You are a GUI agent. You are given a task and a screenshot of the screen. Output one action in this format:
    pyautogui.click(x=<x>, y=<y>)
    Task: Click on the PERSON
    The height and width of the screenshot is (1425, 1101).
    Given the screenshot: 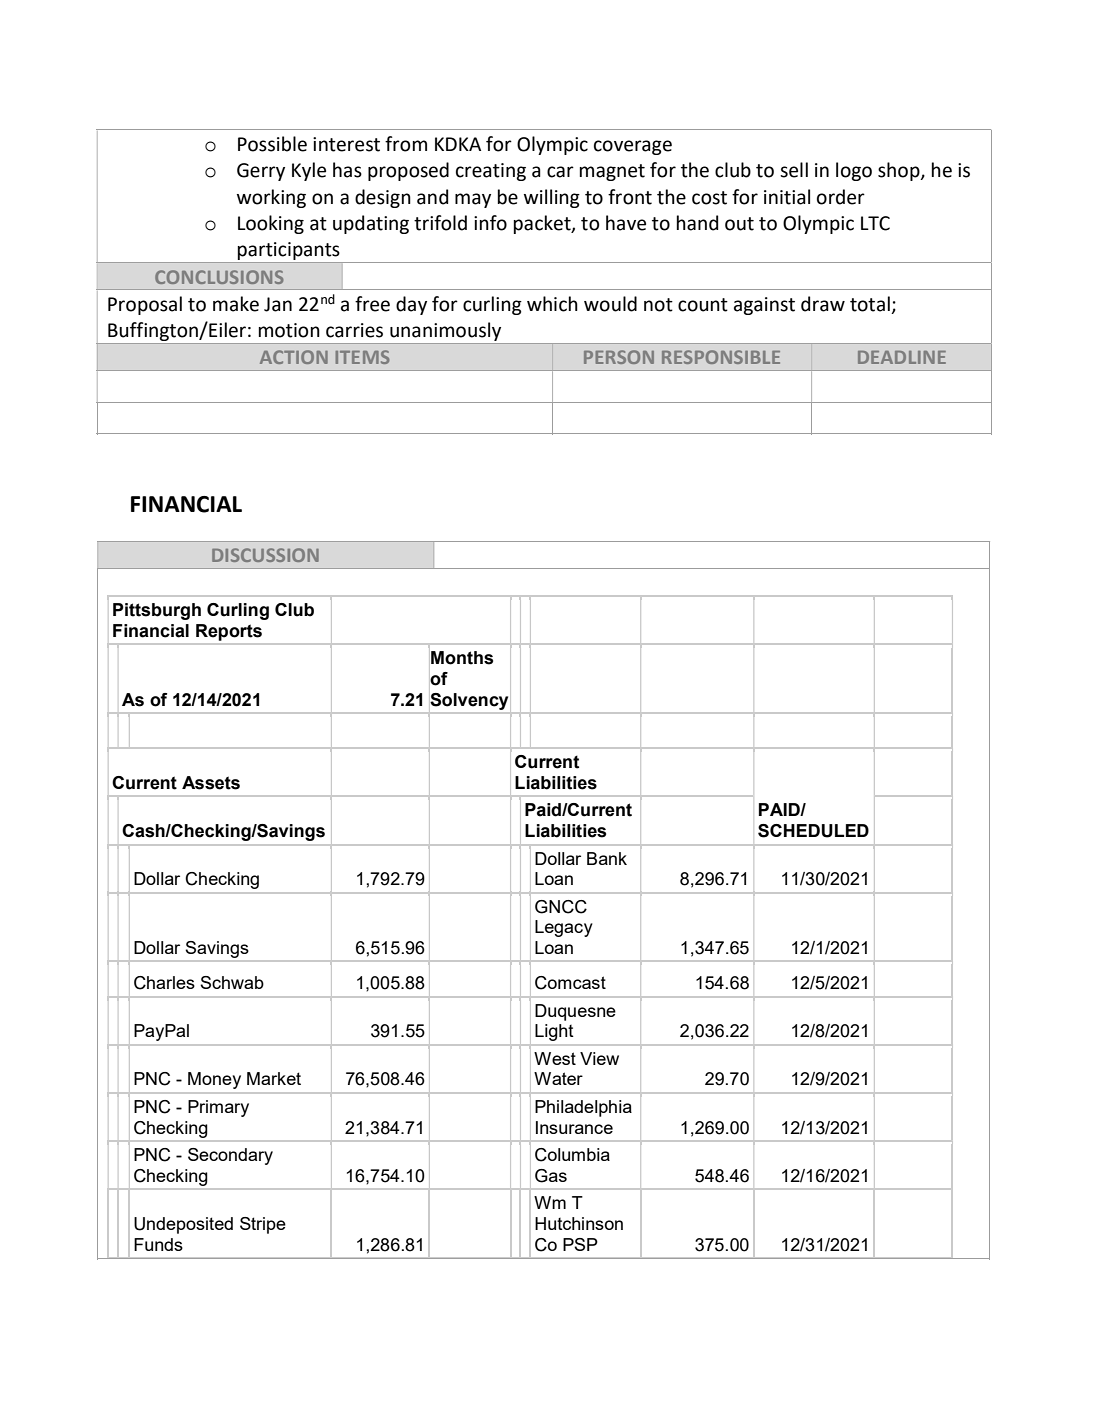 What is the action you would take?
    pyautogui.click(x=619, y=357)
